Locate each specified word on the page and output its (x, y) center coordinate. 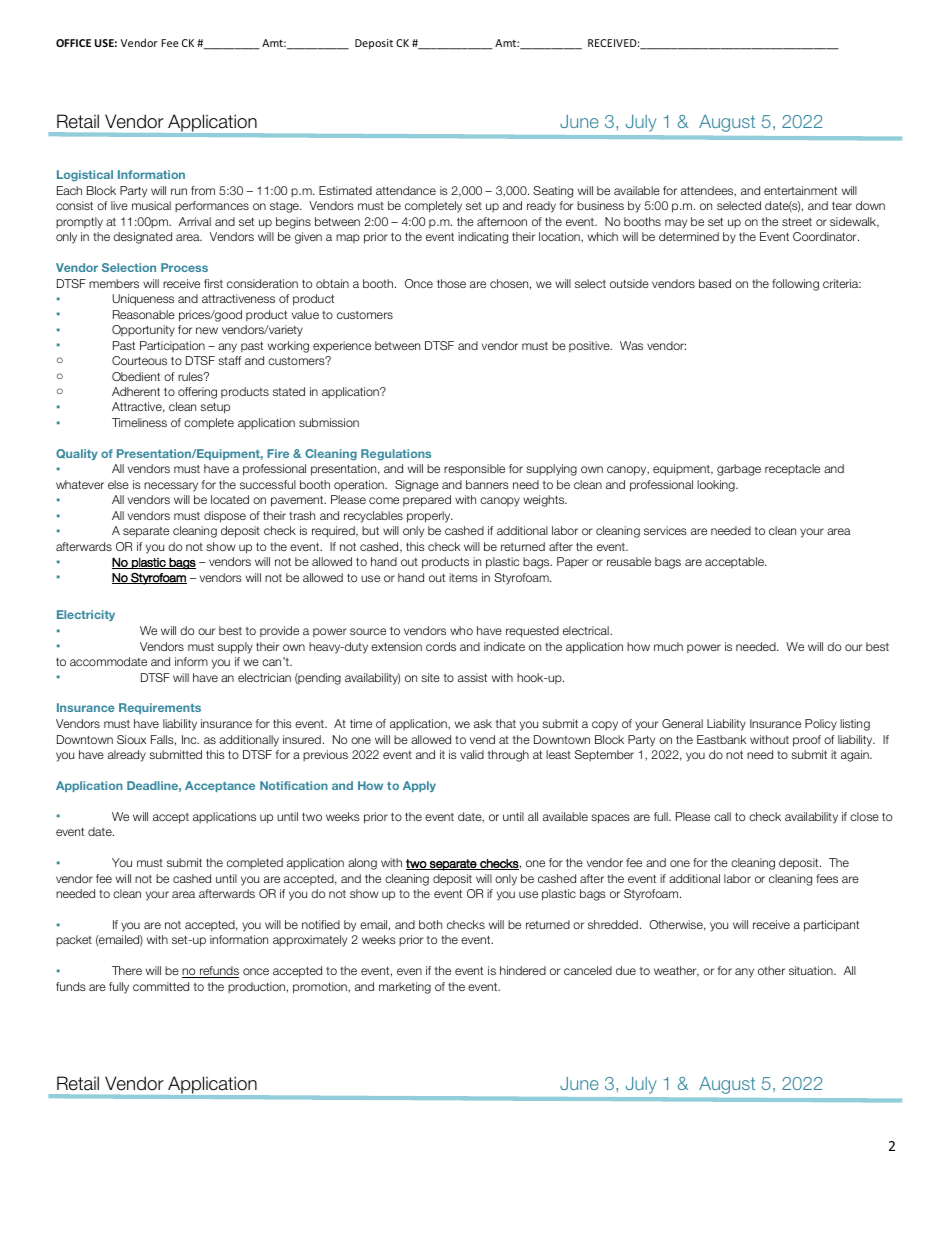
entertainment (800, 190)
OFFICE (73, 43)
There (127, 970)
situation (812, 970)
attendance (406, 190)
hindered (523, 970)
